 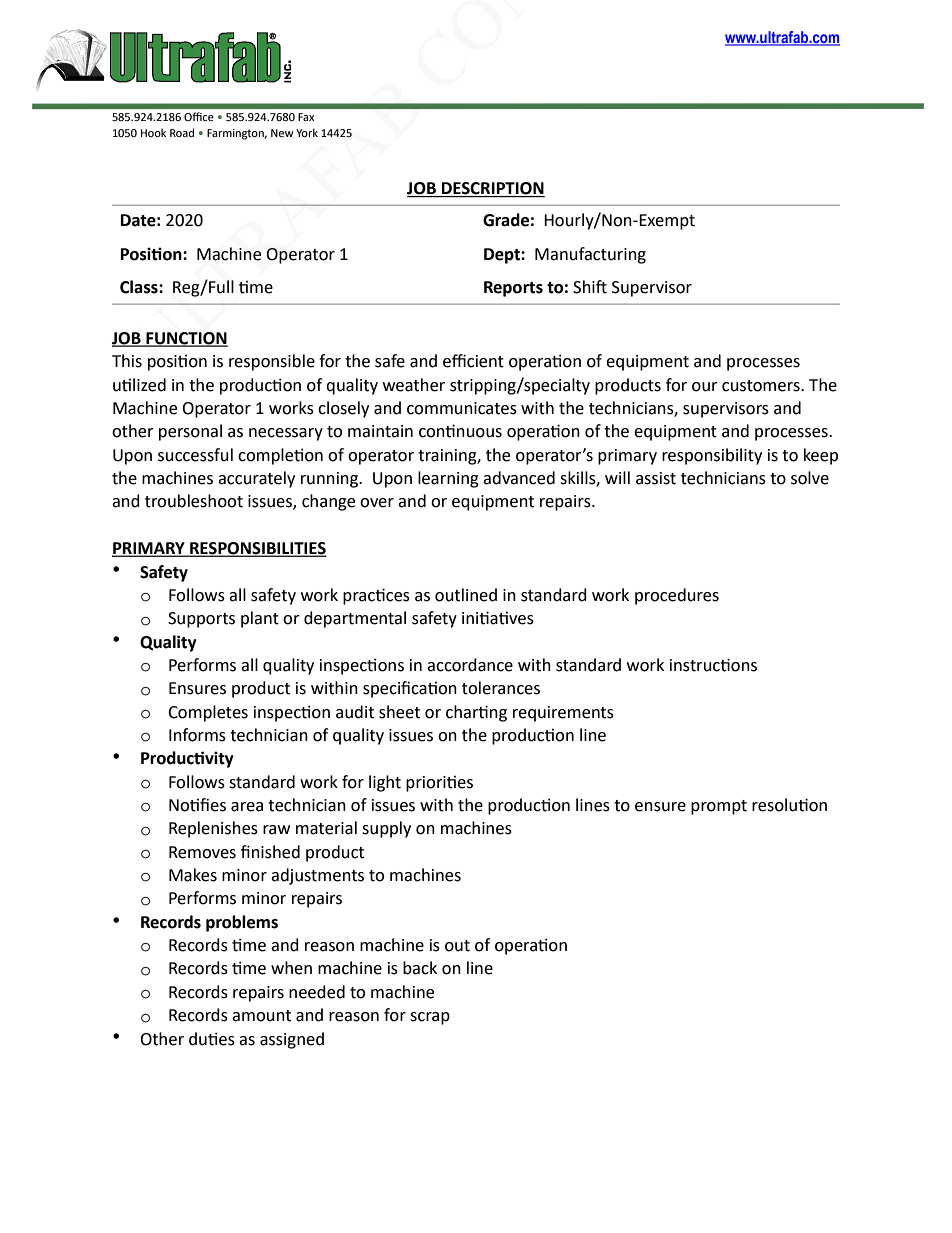 I want to click on FUNCTION, so click(x=186, y=339).
